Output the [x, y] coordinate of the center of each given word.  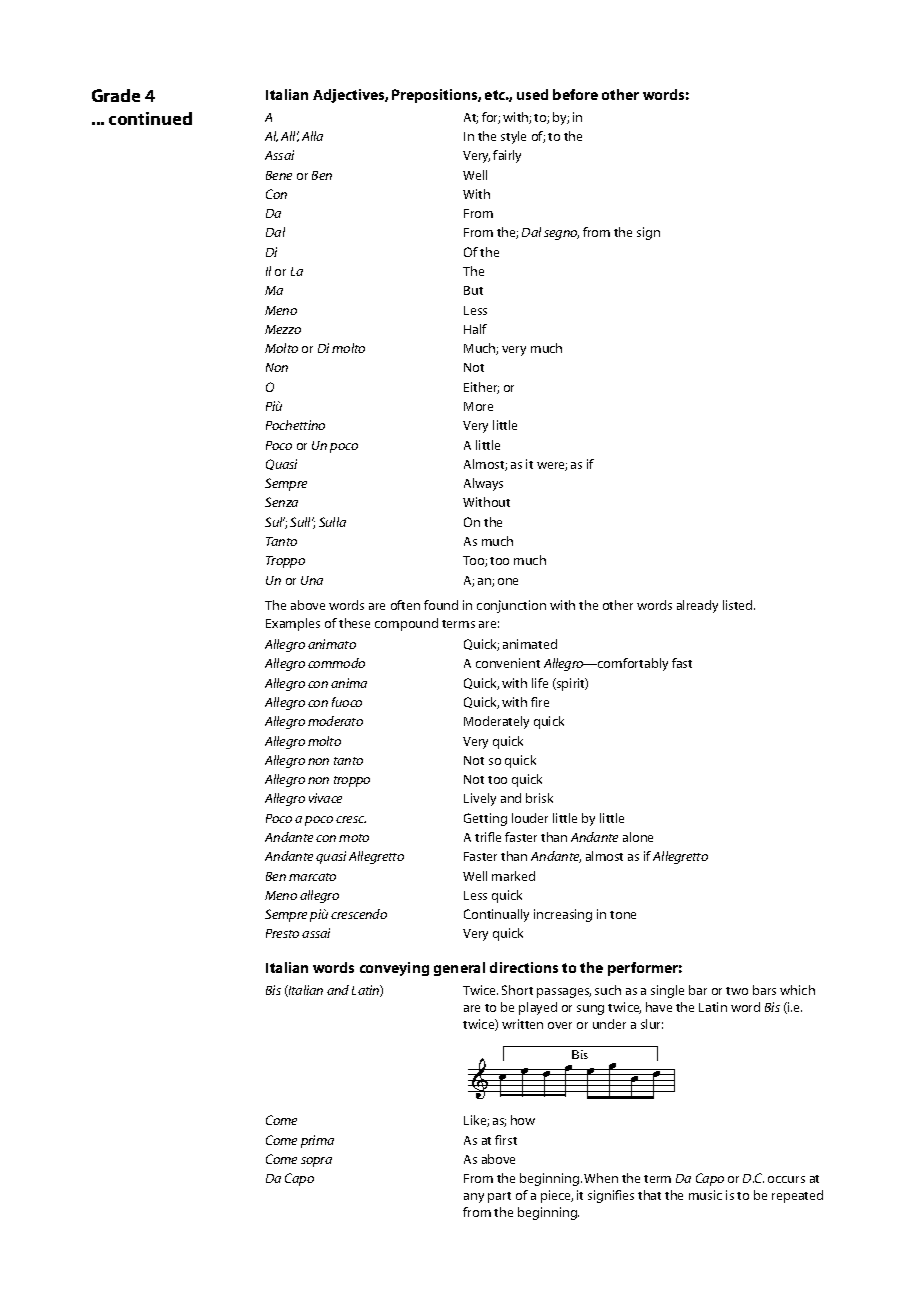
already [697, 606]
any [474, 1198]
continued [150, 118]
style [513, 137]
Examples [293, 624]
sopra [316, 1162]
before [575, 94]
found [441, 605]
